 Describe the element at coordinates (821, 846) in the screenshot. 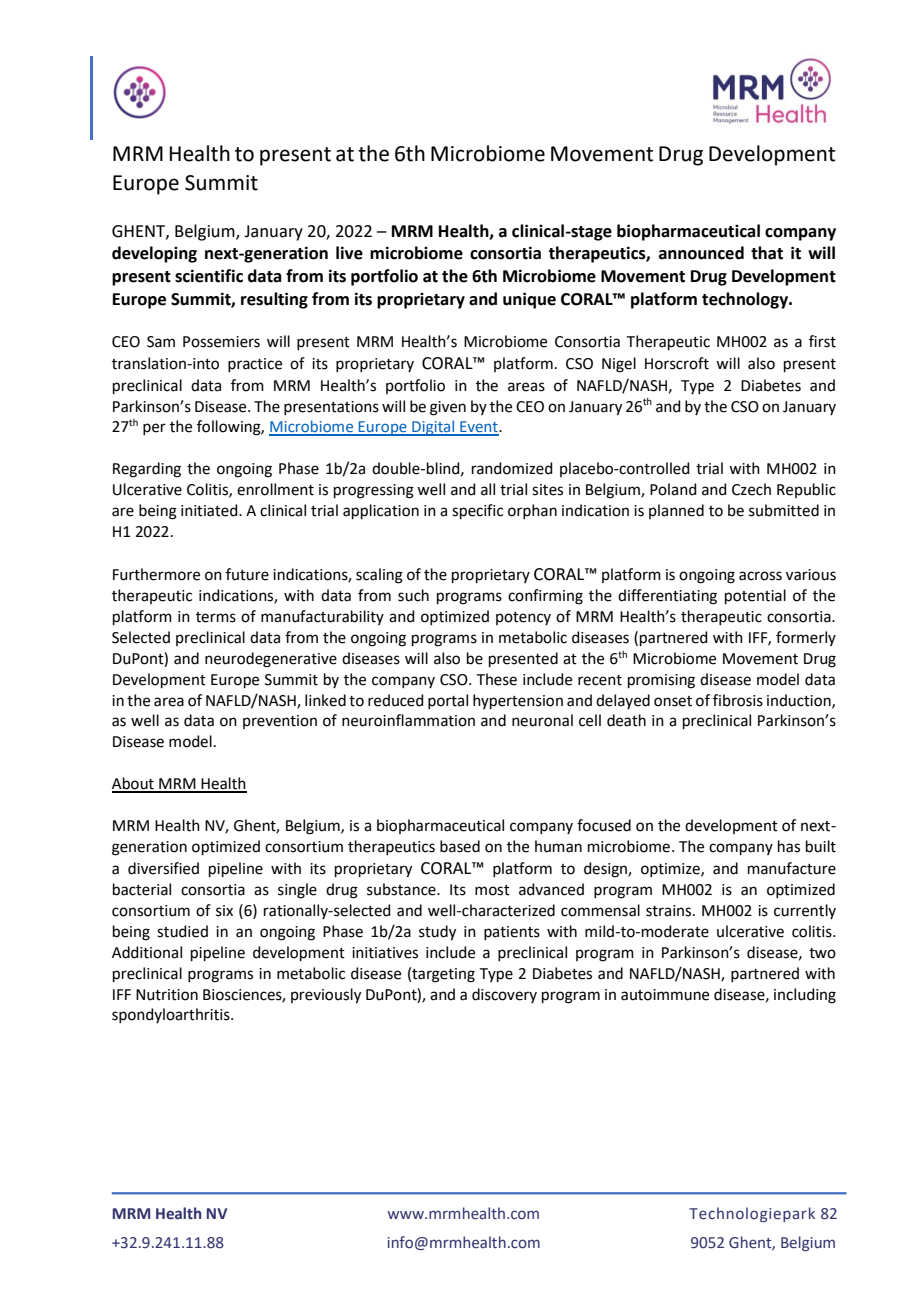

I see `built` at that location.
